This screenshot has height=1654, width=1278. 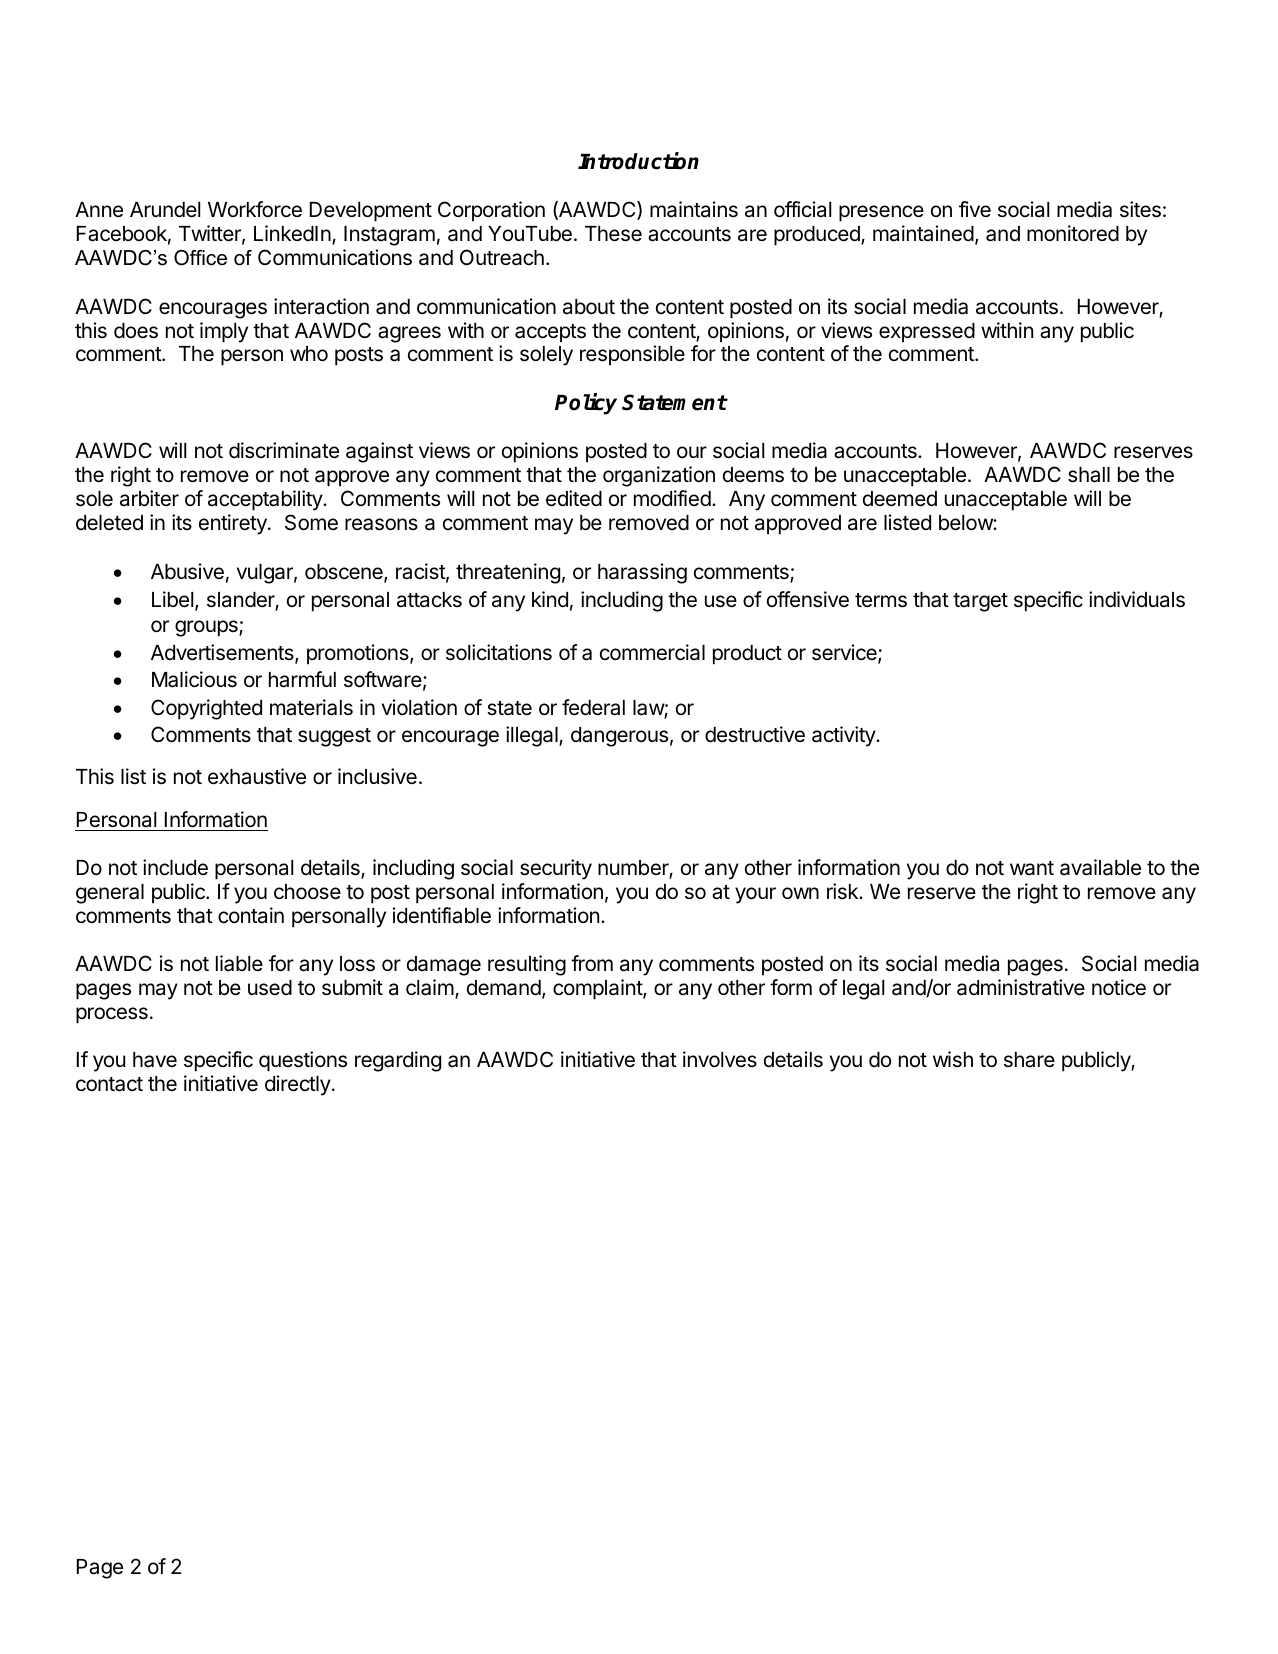 What do you see at coordinates (638, 161) in the screenshot?
I see `Introduction` at bounding box center [638, 161].
